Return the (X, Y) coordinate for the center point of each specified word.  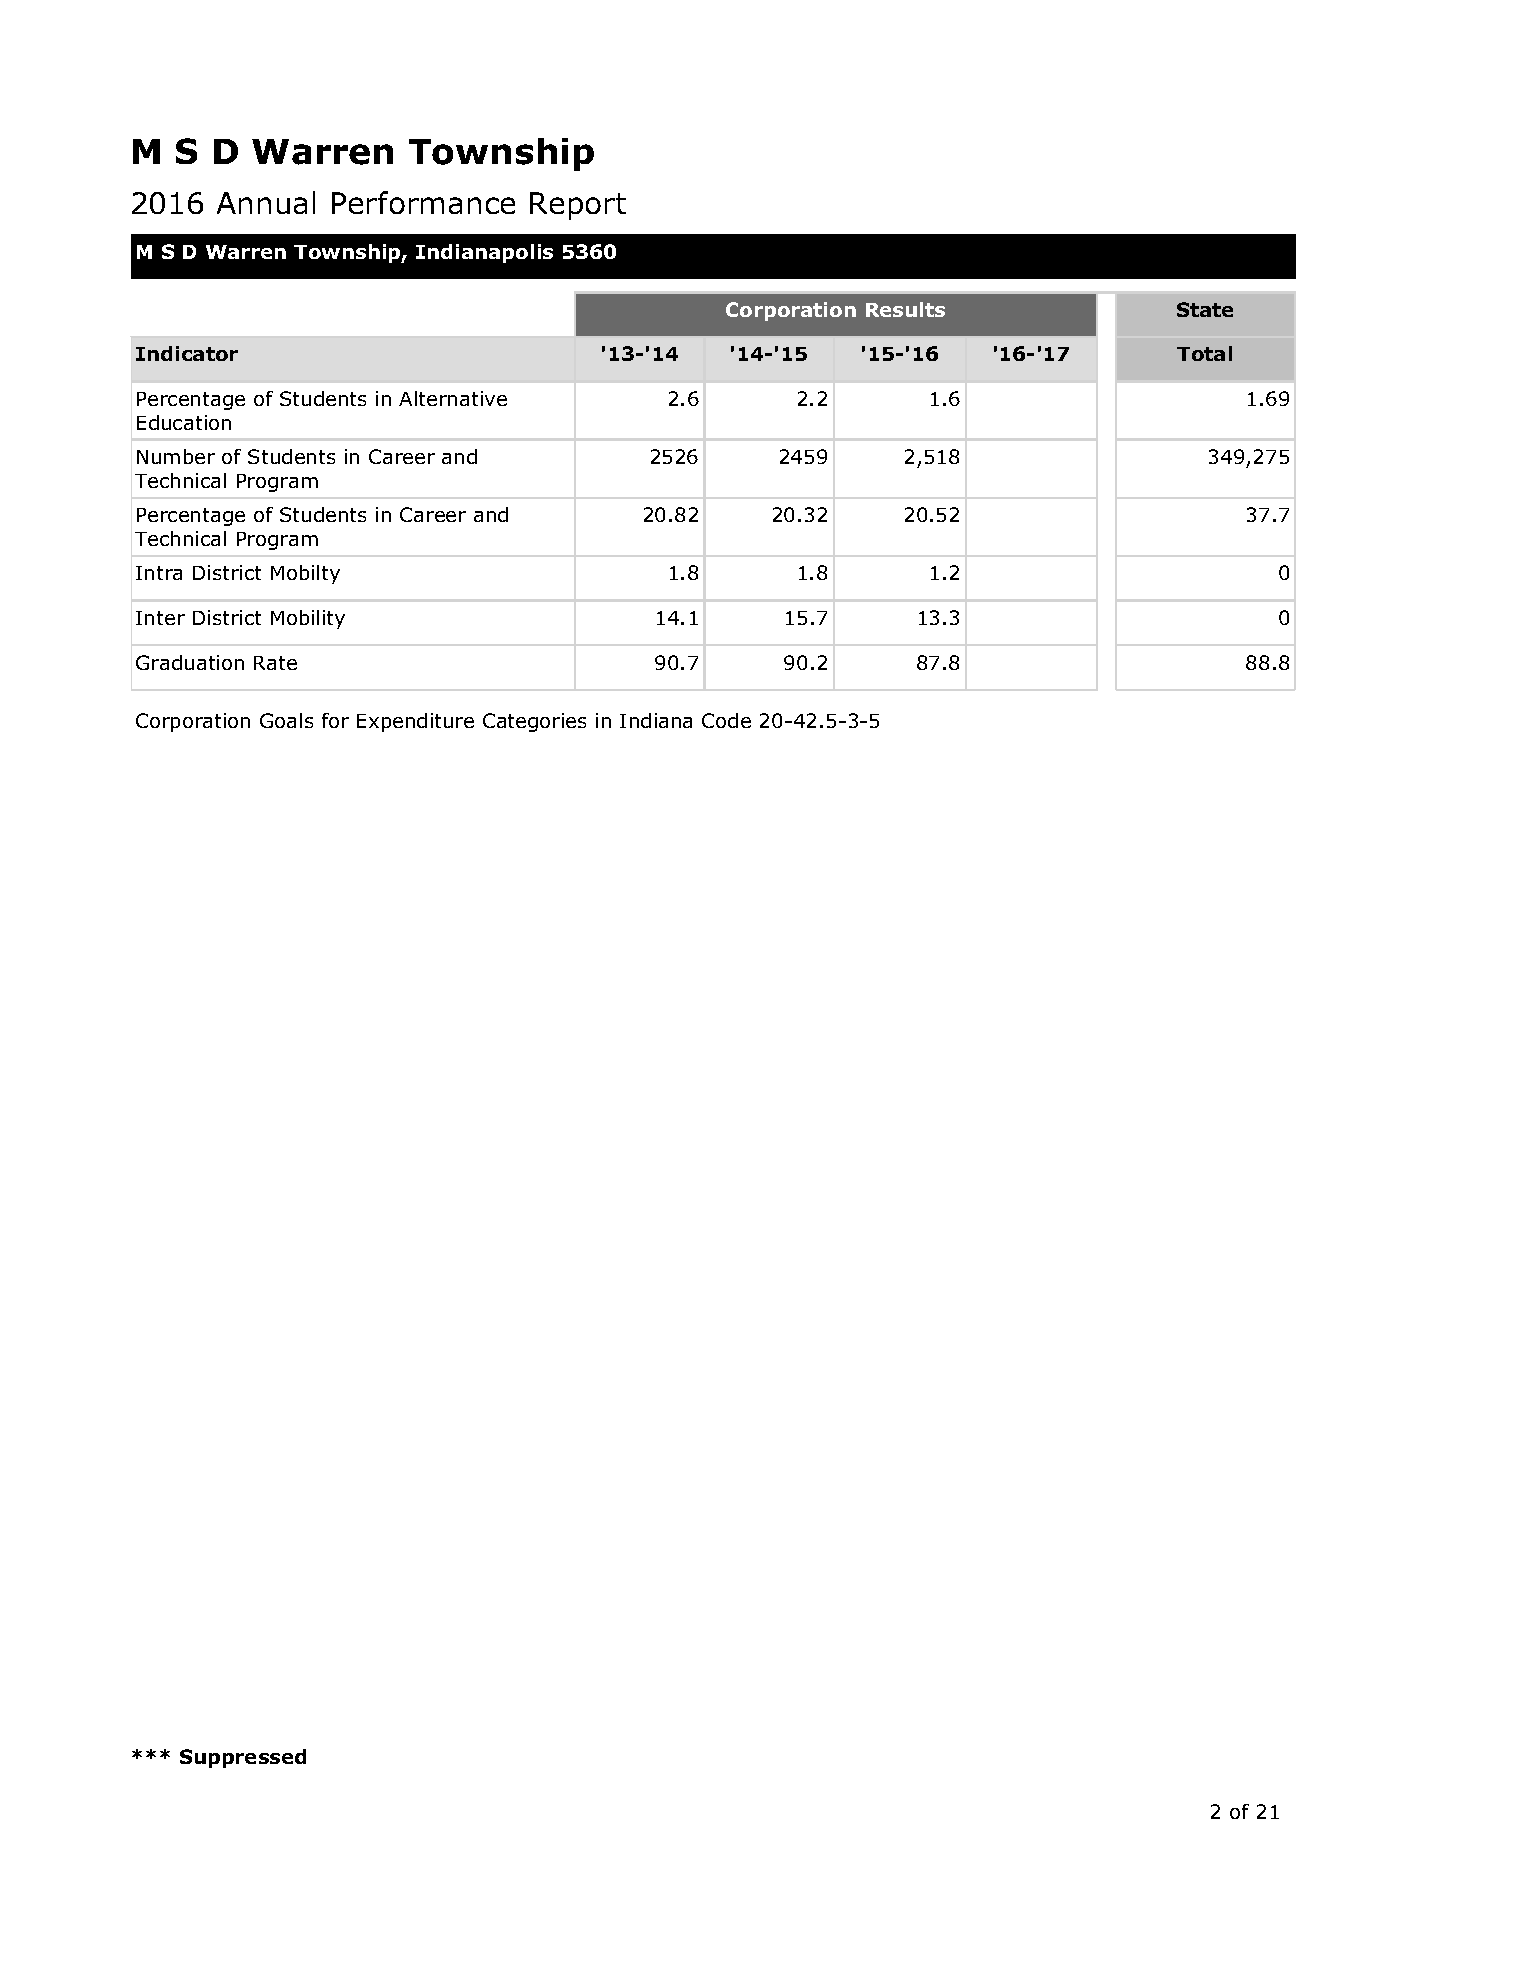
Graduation (190, 662)
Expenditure (415, 722)
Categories (534, 722)
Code (726, 720)
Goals (286, 720)
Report (578, 206)
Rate (275, 663)
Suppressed (243, 1758)
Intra (159, 573)
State (1205, 309)
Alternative (453, 398)
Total (1204, 353)
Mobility (308, 619)
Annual (266, 202)
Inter (160, 618)
